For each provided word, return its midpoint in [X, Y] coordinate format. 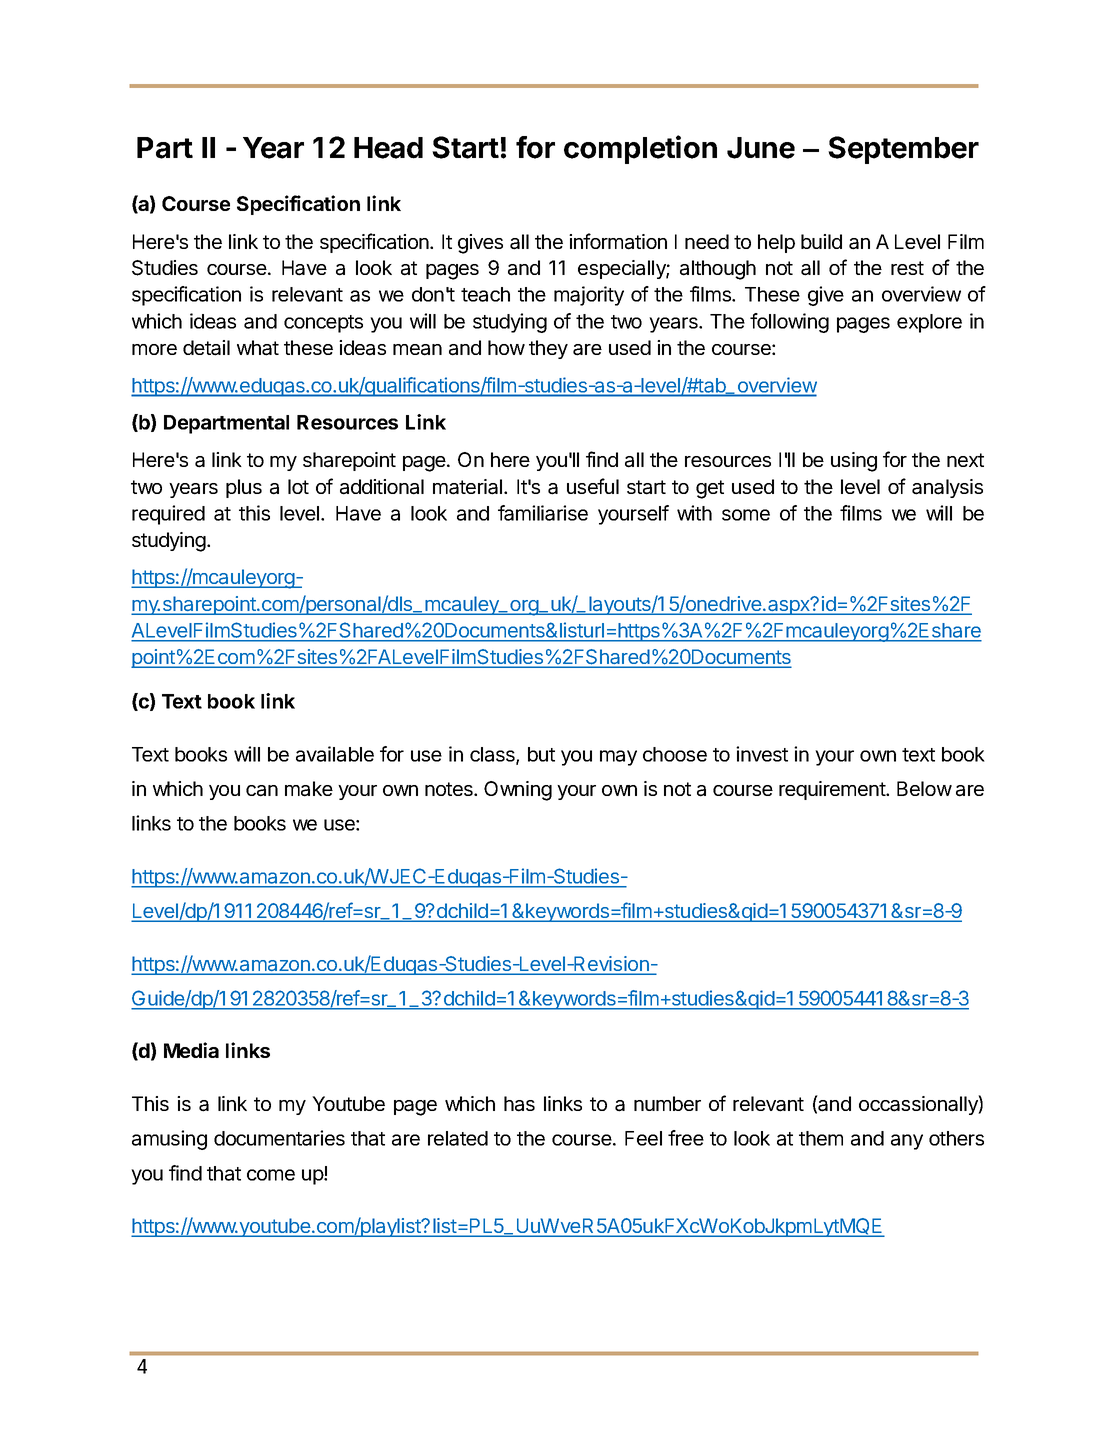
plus [244, 488]
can [262, 791]
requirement [833, 790]
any [907, 1142]
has [519, 1104]
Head [388, 148]
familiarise [543, 513]
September [903, 150]
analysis [947, 488]
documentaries [279, 1138]
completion [640, 149]
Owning [518, 791]
